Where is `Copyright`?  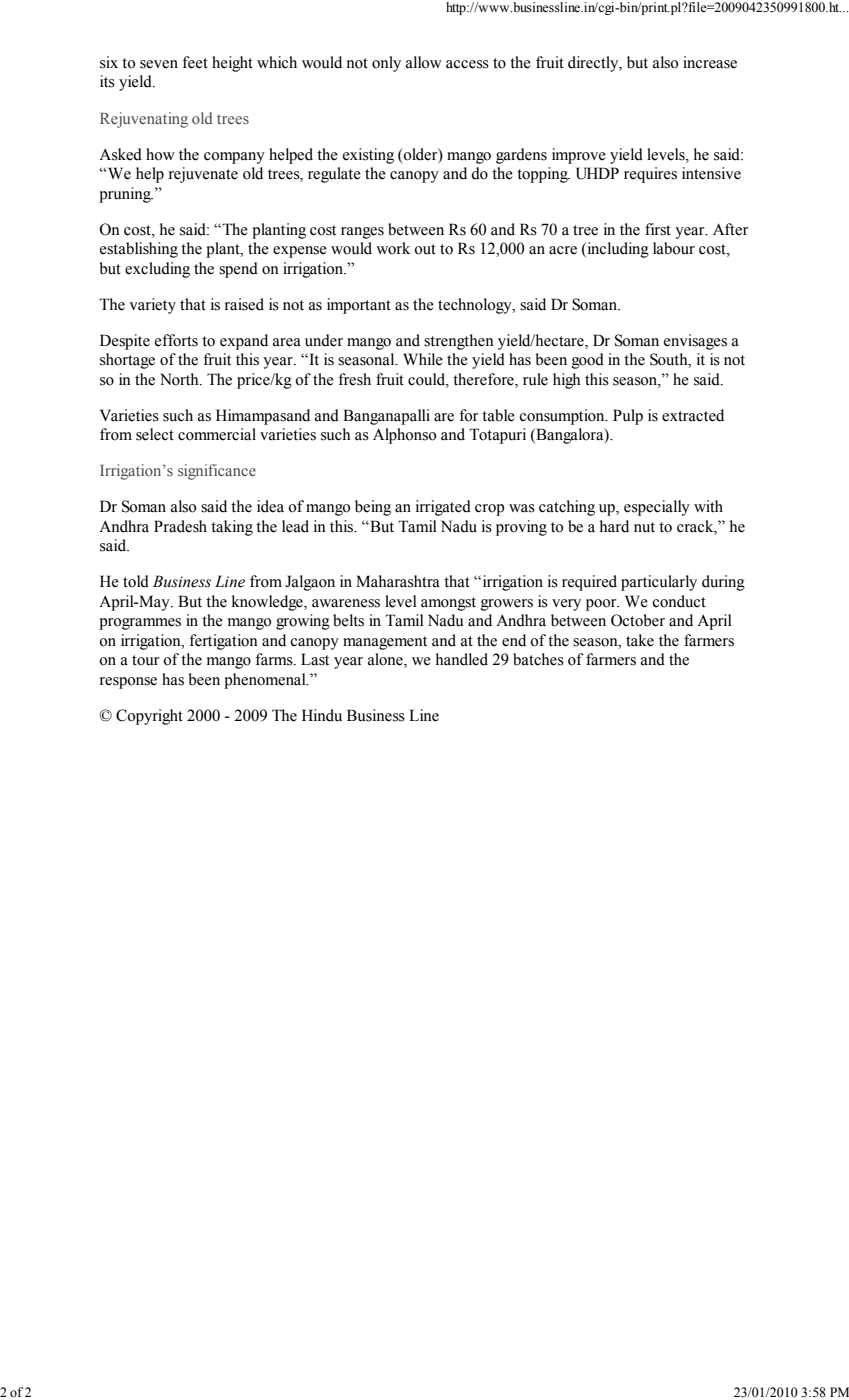 Copyright is located at coordinates (149, 717).
